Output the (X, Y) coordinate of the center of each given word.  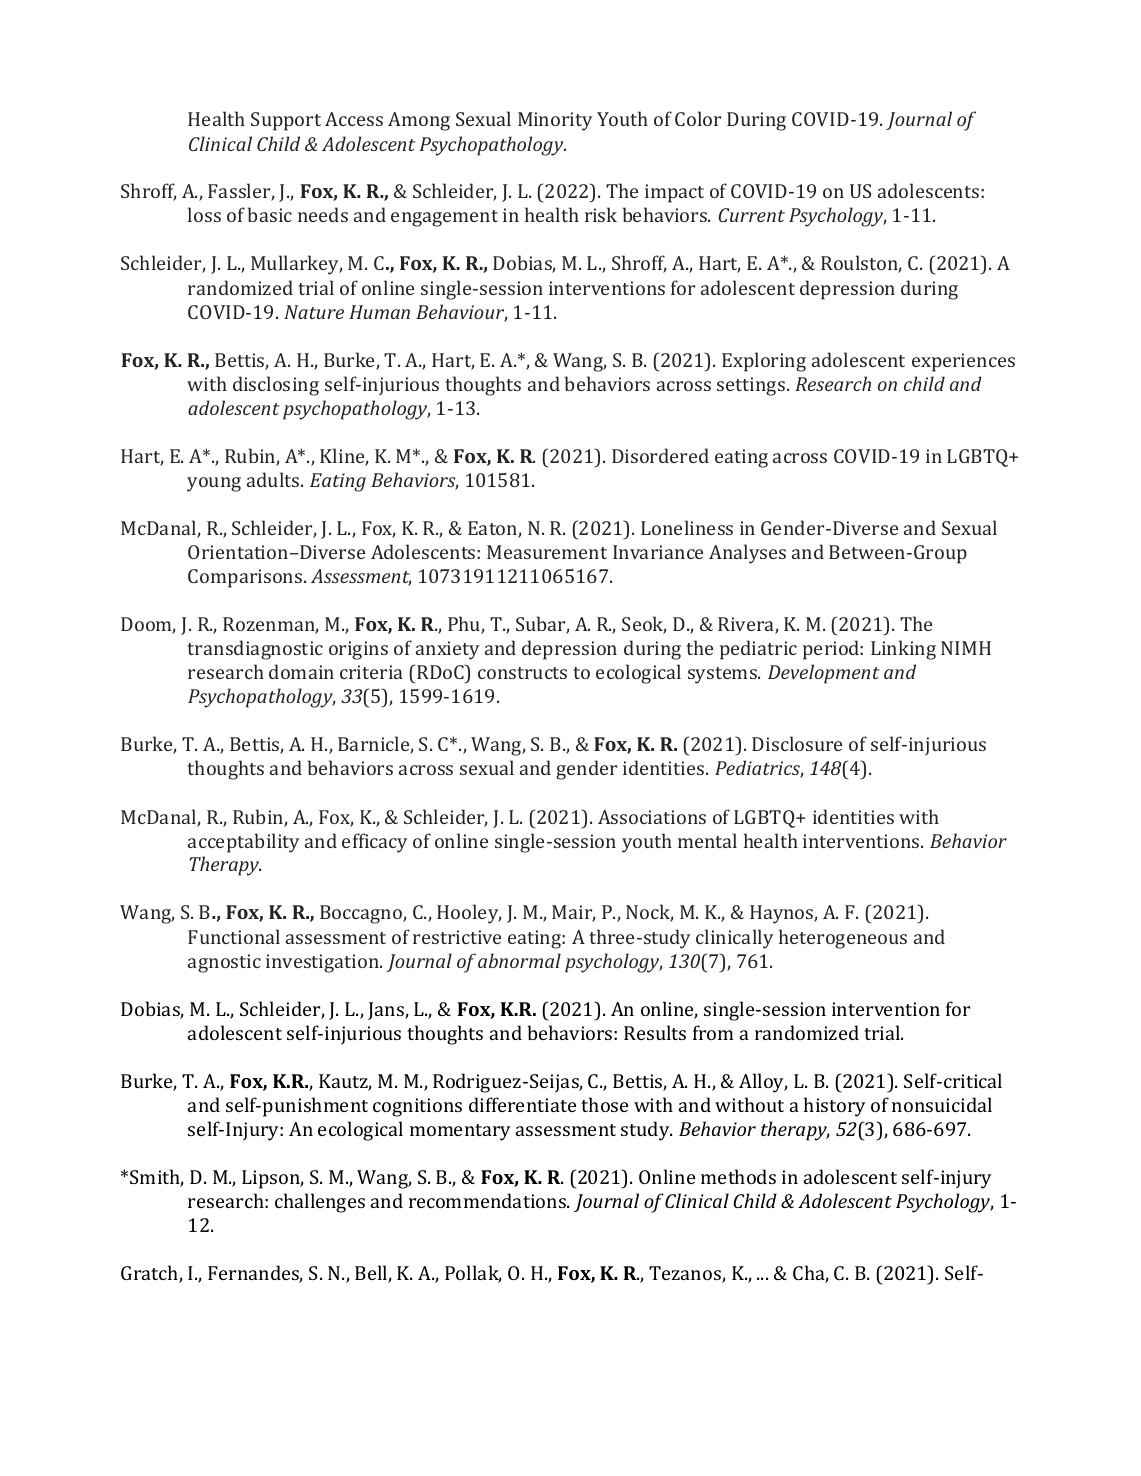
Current (751, 215)
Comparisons (246, 578)
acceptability (243, 843)
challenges (320, 1203)
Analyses (747, 554)
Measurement (547, 552)
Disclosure (797, 743)
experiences (963, 362)
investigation (323, 963)
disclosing (276, 386)
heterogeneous (843, 939)
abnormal (519, 960)
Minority (555, 121)
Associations (652, 817)
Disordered (660, 455)
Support (286, 121)
